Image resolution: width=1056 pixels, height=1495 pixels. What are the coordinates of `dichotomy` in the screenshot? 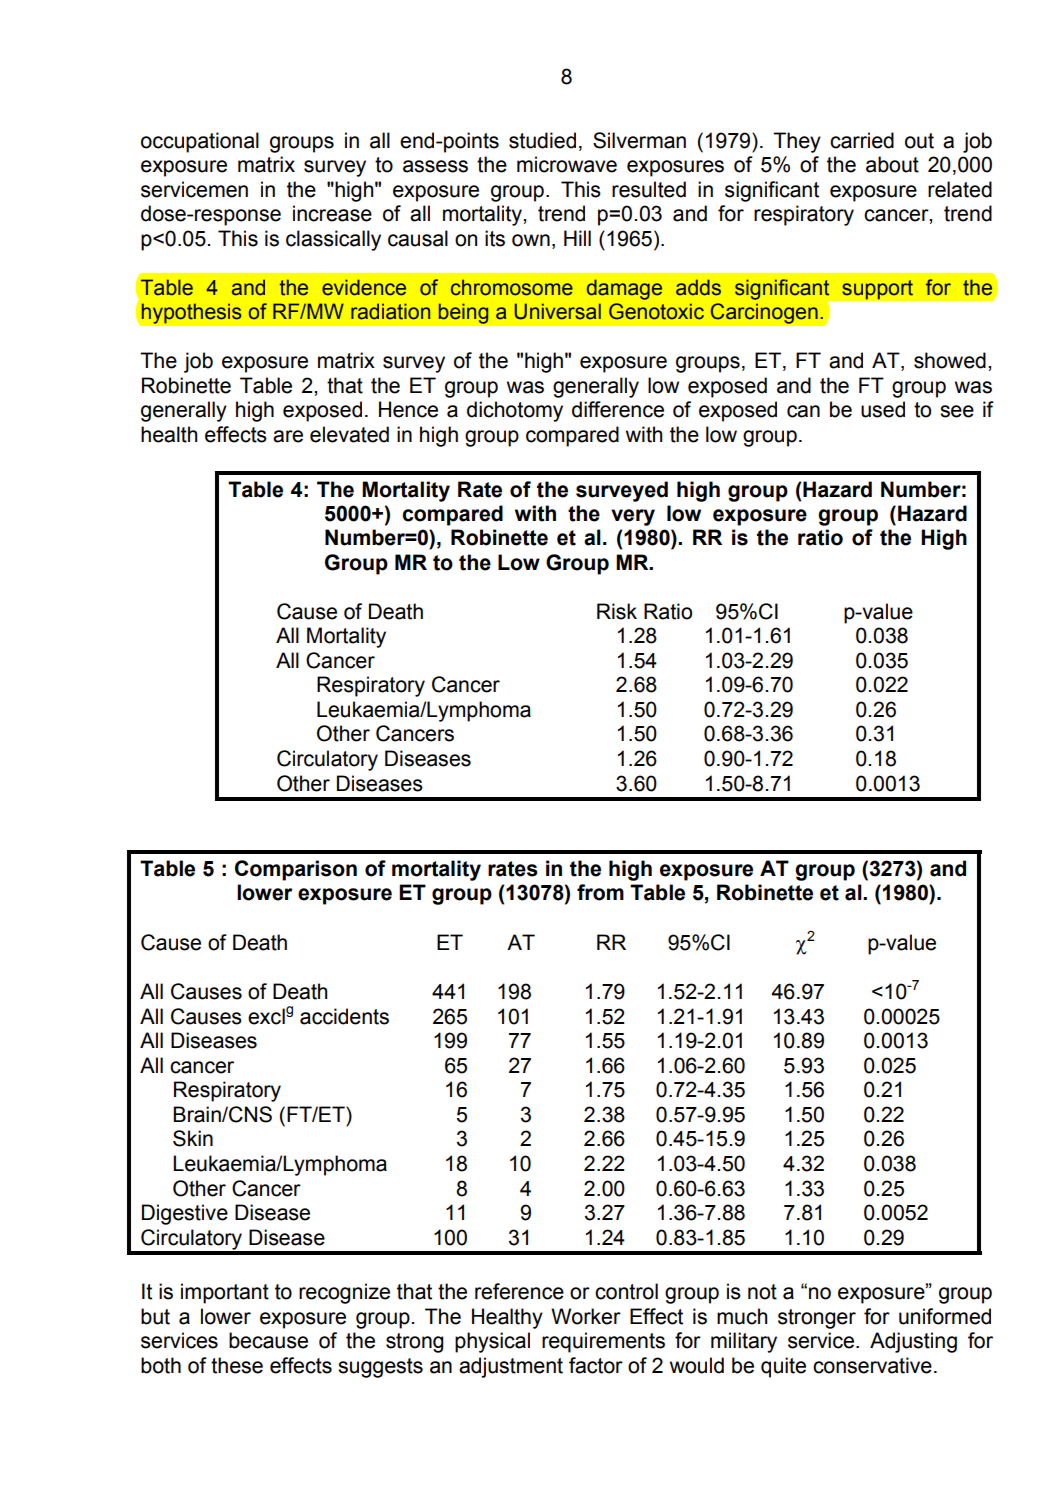 It's located at (515, 411).
